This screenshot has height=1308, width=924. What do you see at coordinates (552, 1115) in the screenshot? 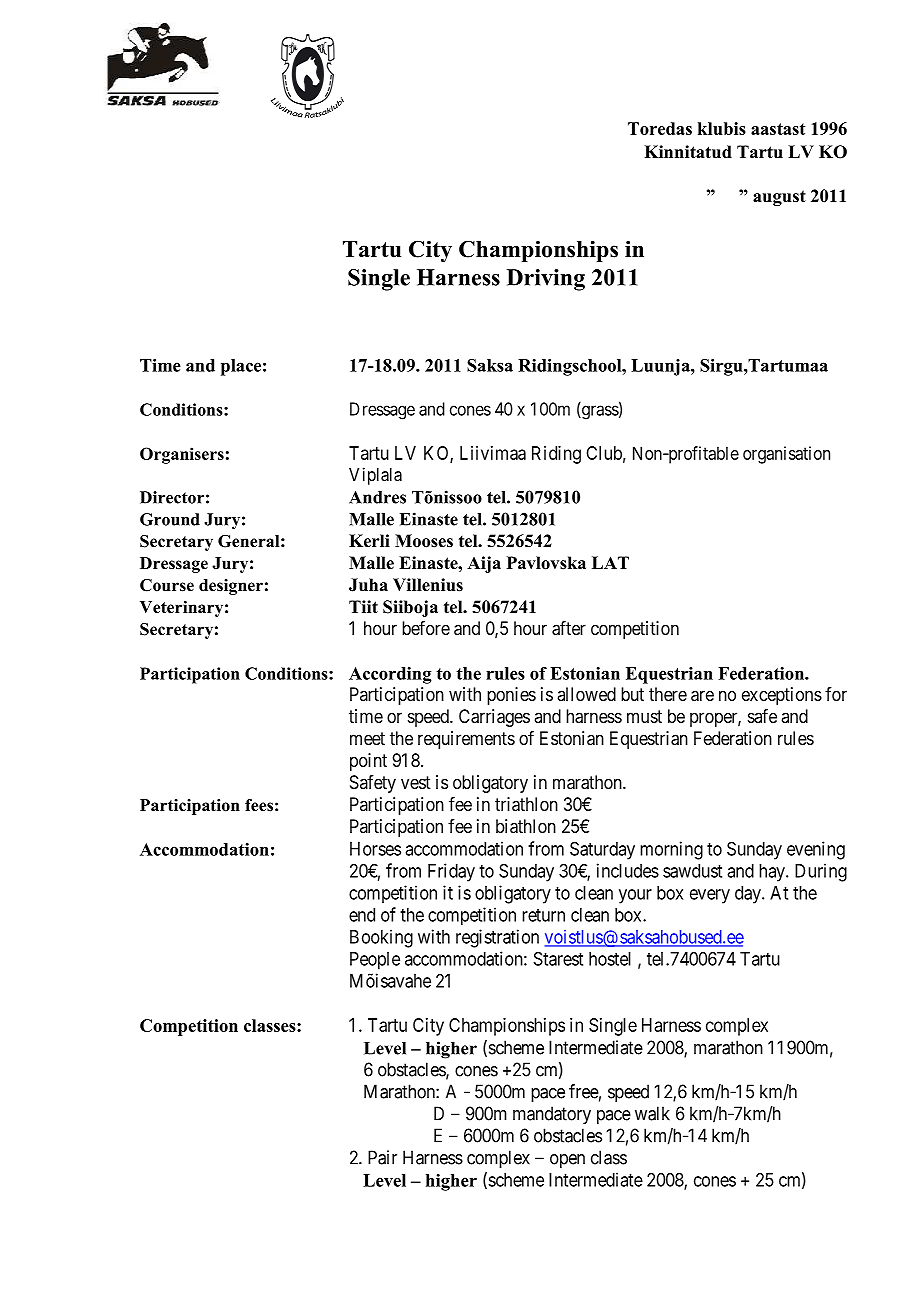
I see `mandatory` at bounding box center [552, 1115].
